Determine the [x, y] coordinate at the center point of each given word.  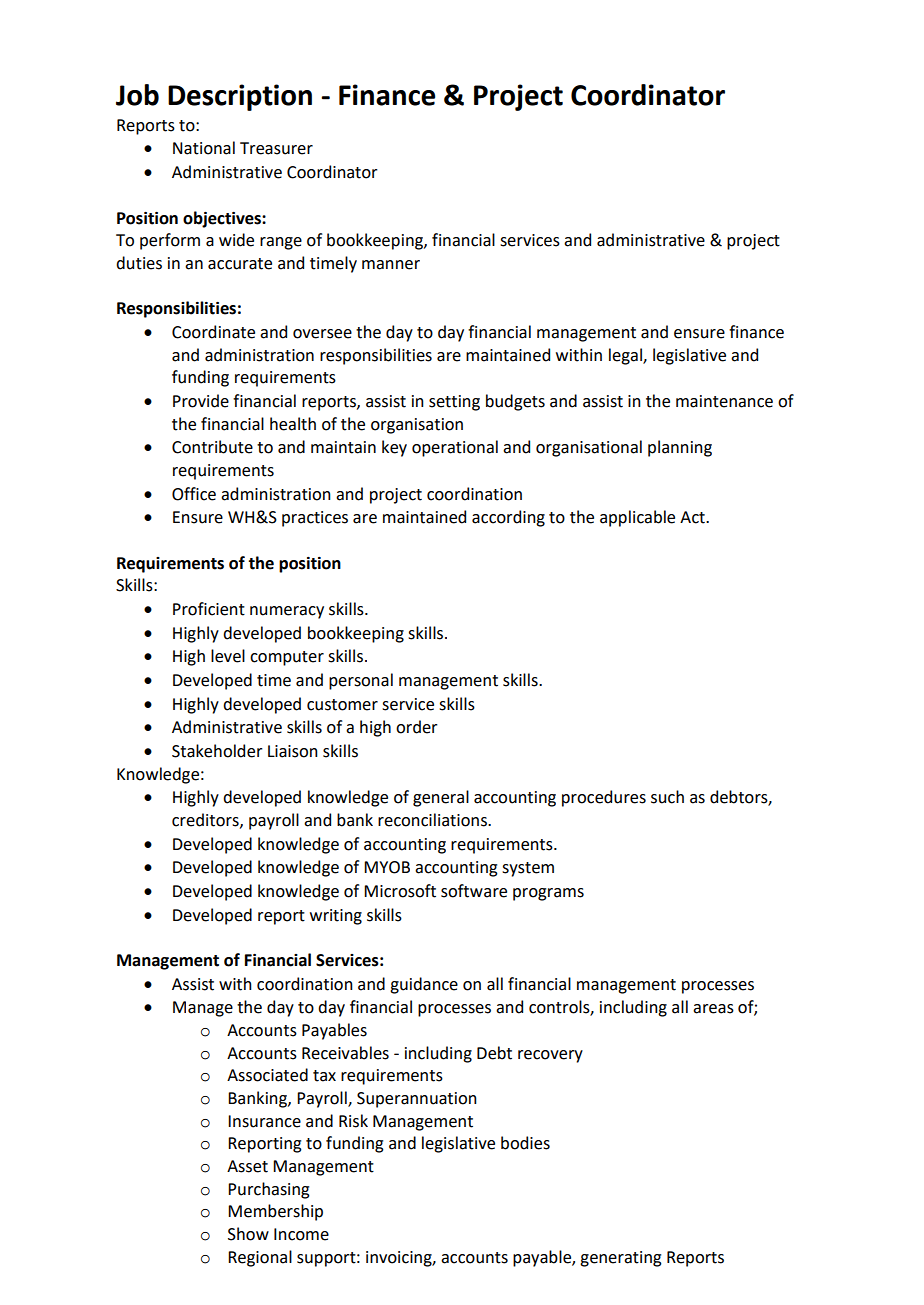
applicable [637, 518]
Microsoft [400, 891]
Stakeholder [217, 751]
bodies [525, 1143]
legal [626, 356]
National [204, 148]
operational [455, 448]
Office [194, 494]
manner [391, 265]
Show [248, 1234]
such [667, 797]
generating [621, 1259]
